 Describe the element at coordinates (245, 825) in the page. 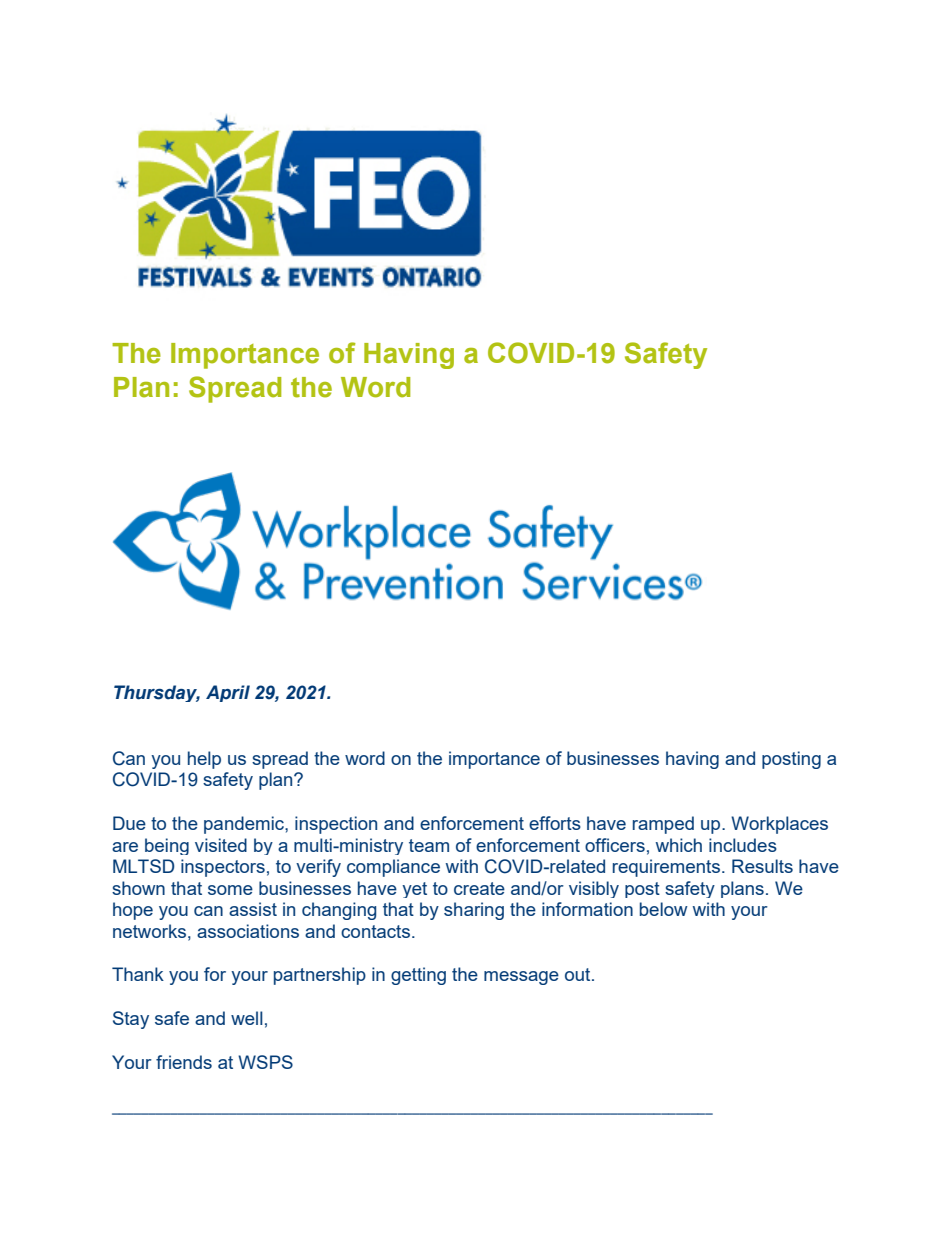

I see `pandemic` at that location.
